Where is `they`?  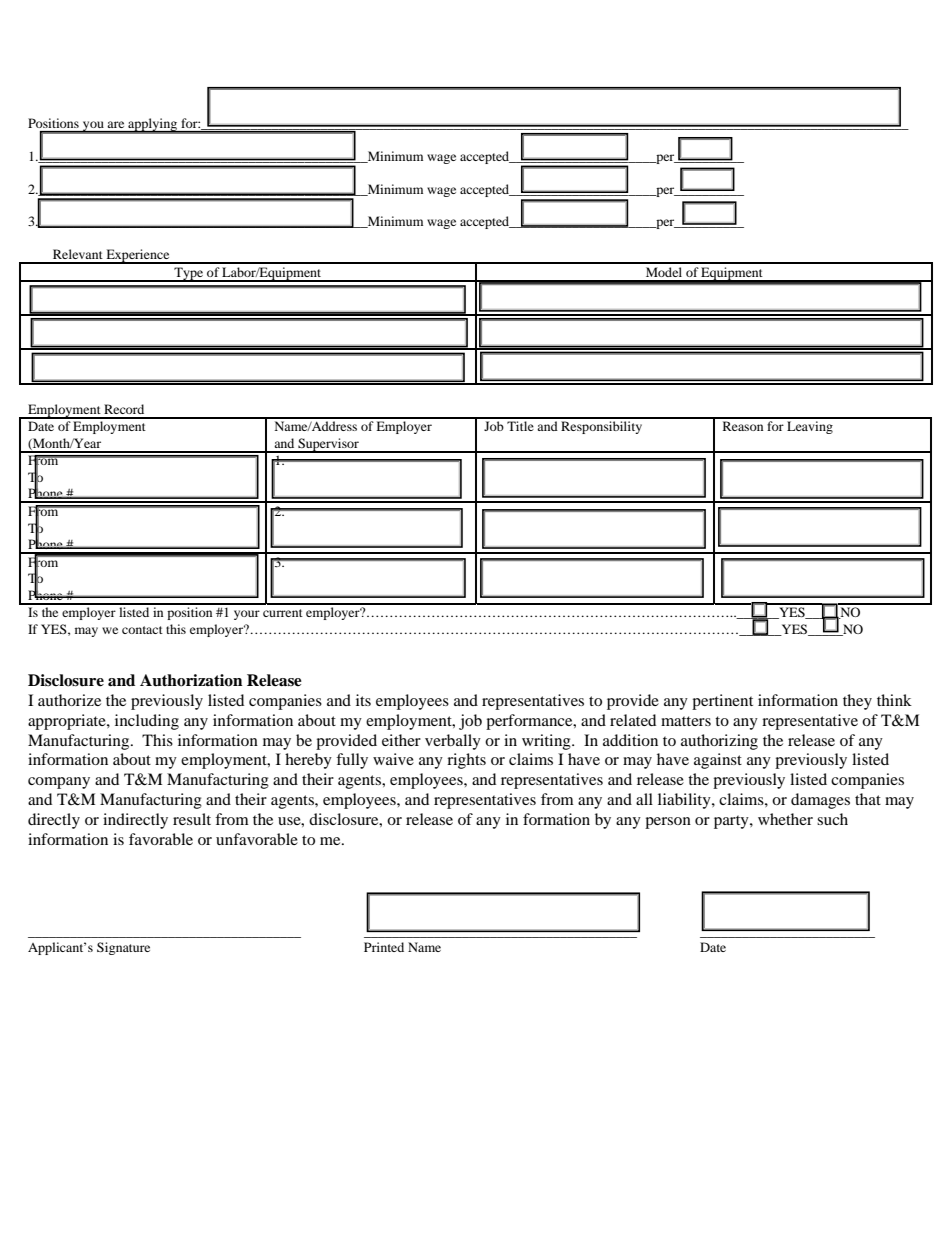
they is located at coordinates (857, 702).
